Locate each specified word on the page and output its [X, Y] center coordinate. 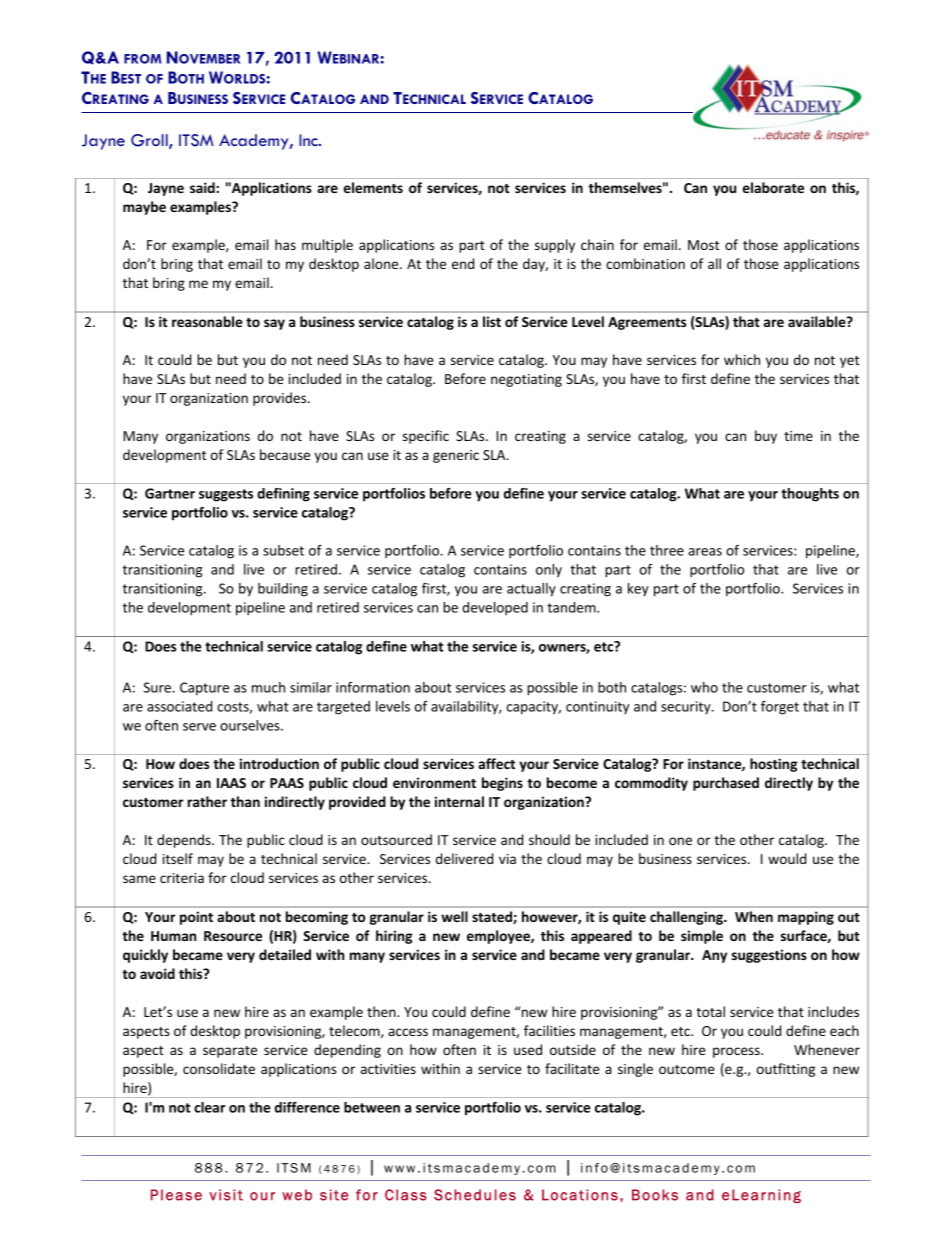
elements [373, 187]
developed [495, 609]
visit [226, 1195]
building [283, 590]
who [704, 687]
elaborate [773, 187]
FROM [142, 59]
